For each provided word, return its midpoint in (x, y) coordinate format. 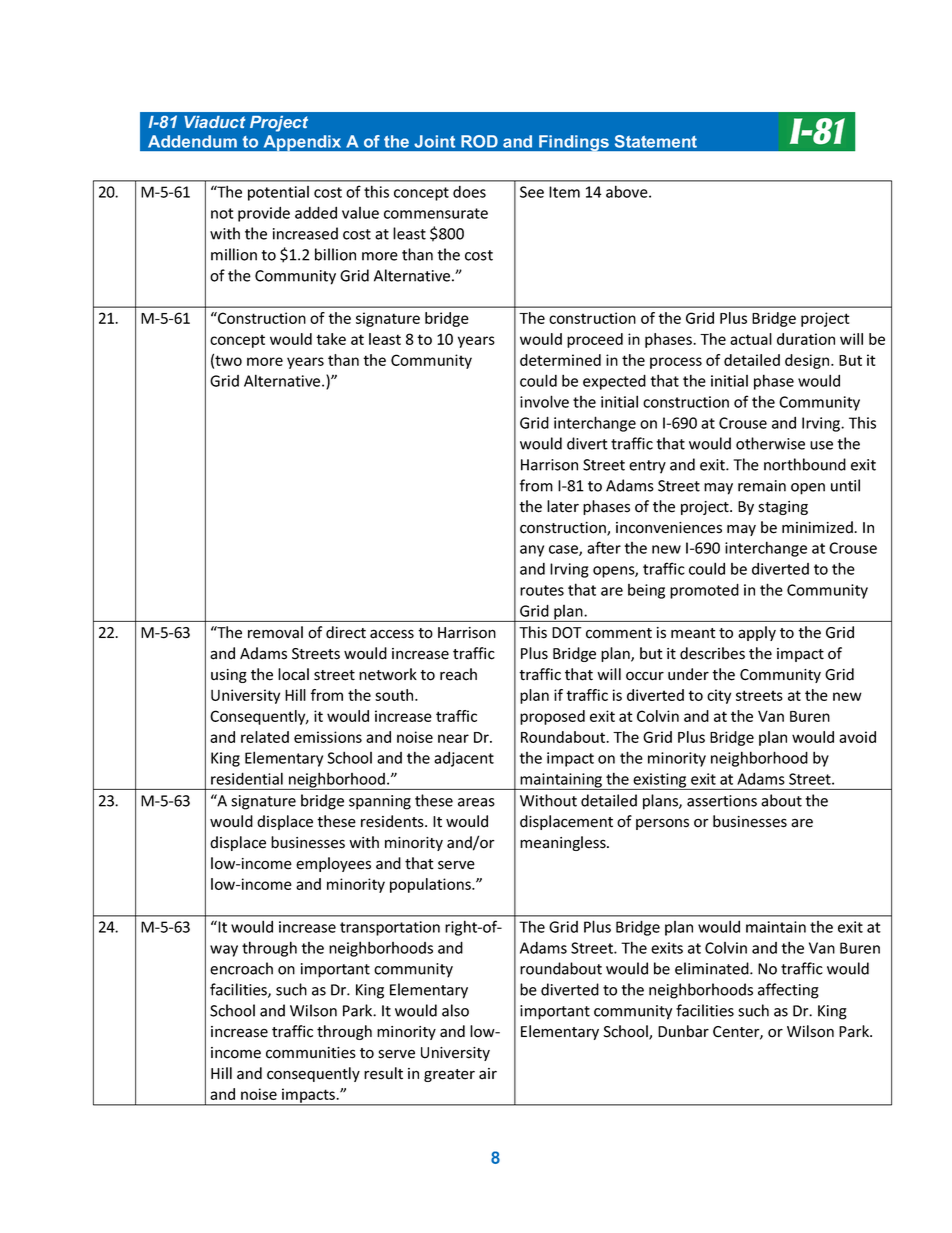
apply (757, 633)
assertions (722, 801)
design (808, 361)
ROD (479, 141)
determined (560, 360)
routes (542, 590)
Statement (656, 141)
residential (247, 778)
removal (275, 632)
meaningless (564, 843)
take (331, 339)
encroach (241, 968)
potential (278, 193)
